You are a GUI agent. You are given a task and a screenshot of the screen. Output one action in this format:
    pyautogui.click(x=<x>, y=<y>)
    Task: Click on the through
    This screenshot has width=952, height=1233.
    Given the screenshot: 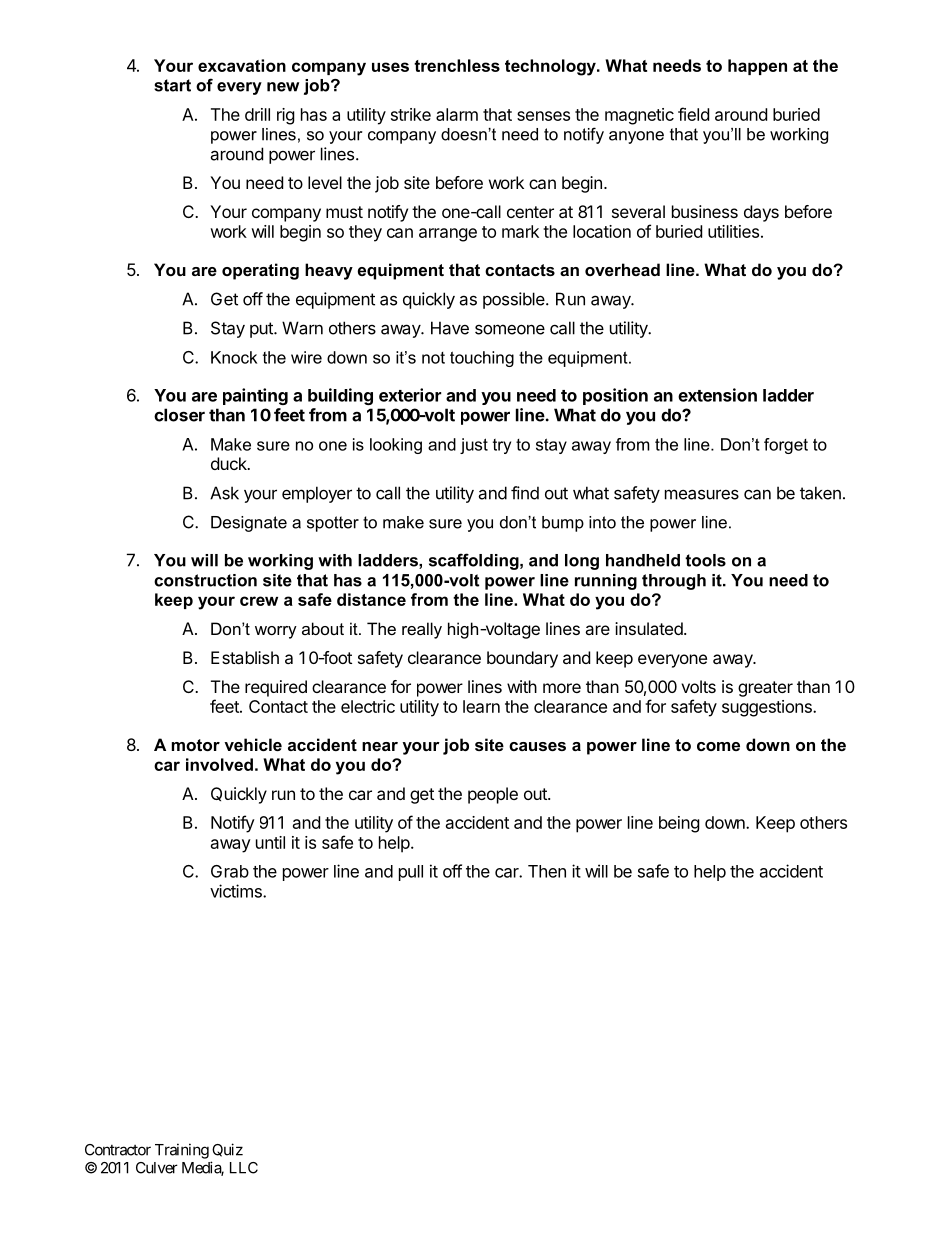 What is the action you would take?
    pyautogui.click(x=674, y=582)
